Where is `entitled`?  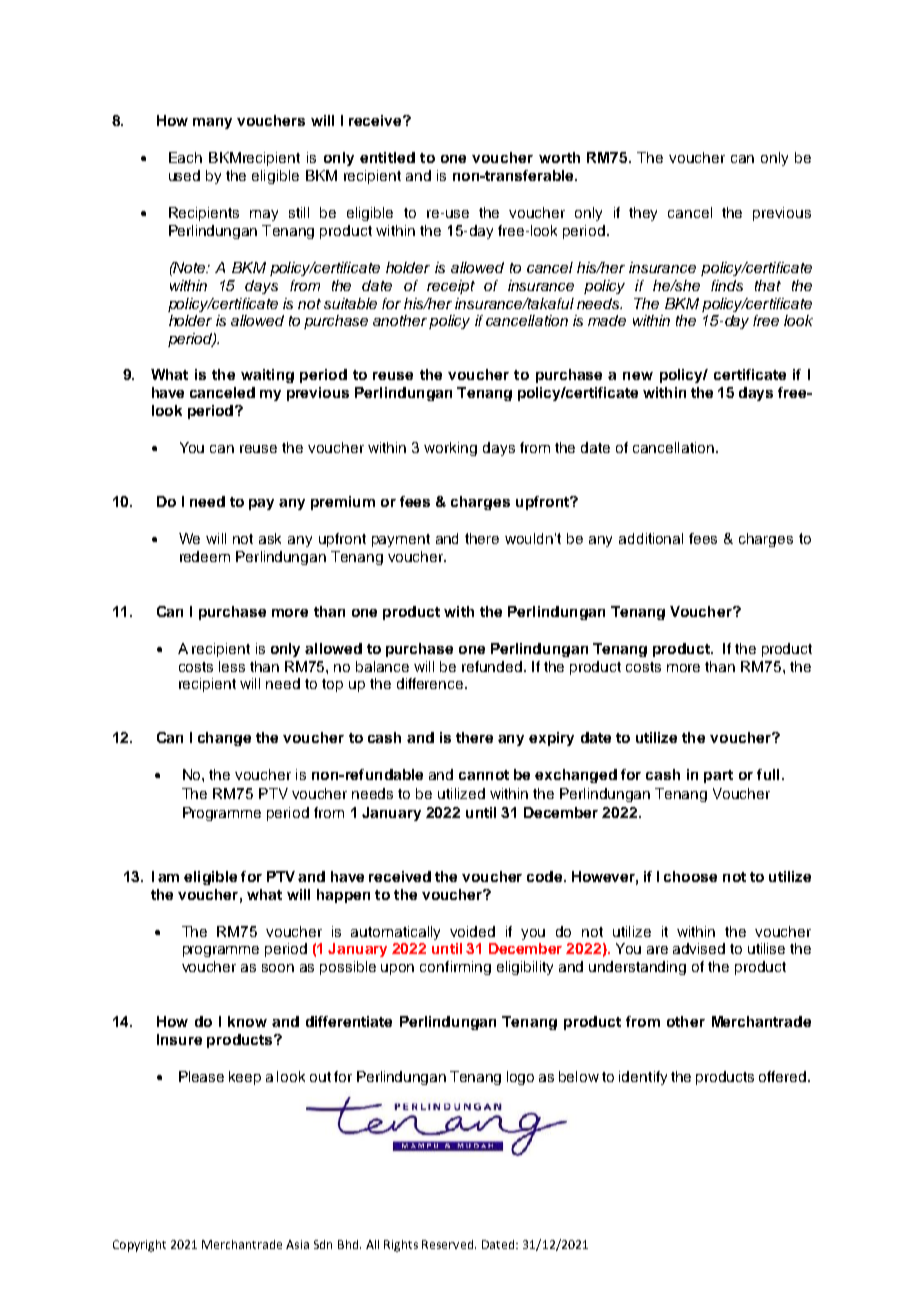
entitled is located at coordinates (387, 157).
